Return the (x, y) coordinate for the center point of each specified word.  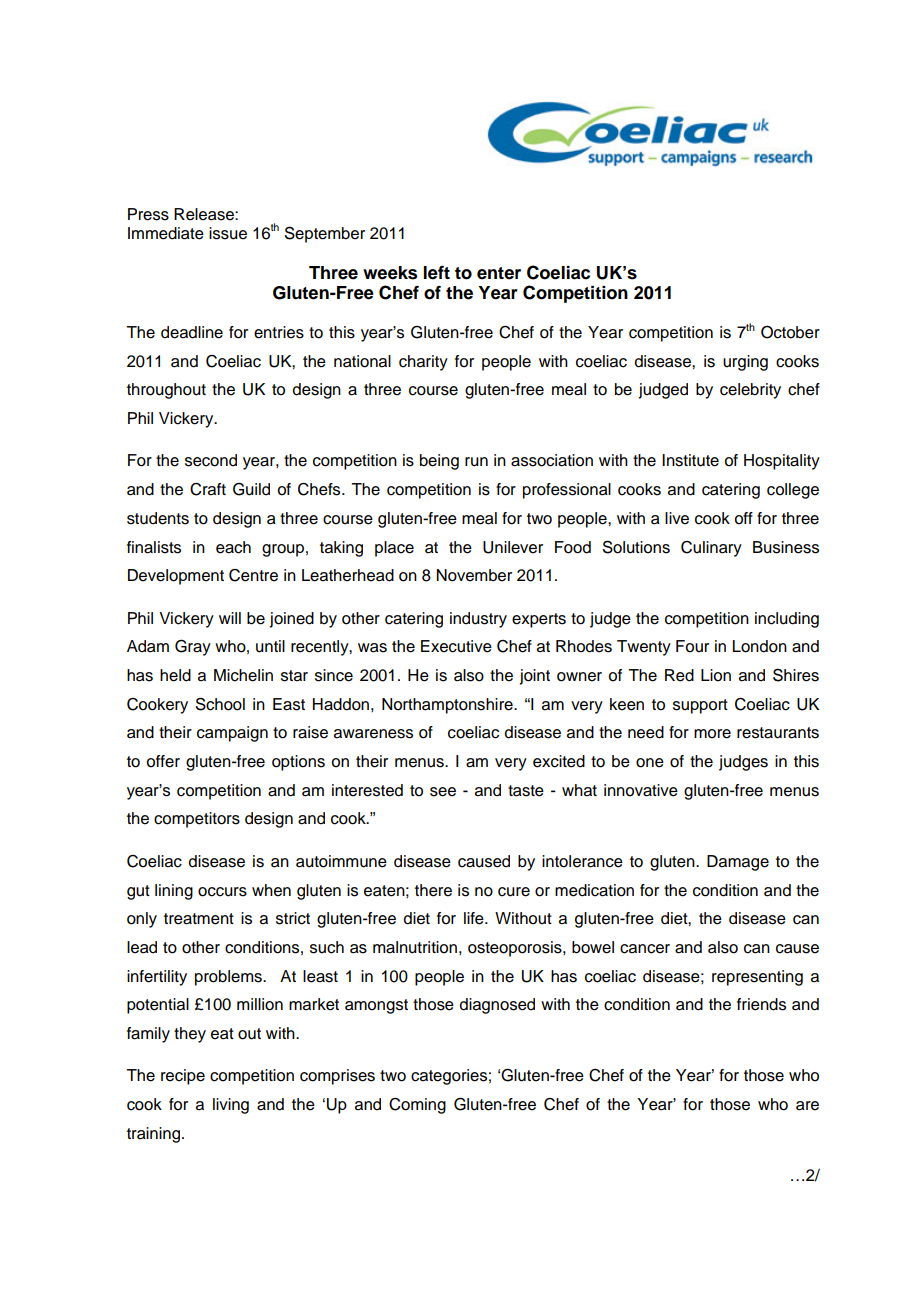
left (436, 273)
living (231, 1106)
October (790, 332)
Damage (738, 863)
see (443, 792)
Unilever (513, 547)
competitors (197, 820)
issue (228, 233)
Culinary (711, 549)
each (233, 547)
